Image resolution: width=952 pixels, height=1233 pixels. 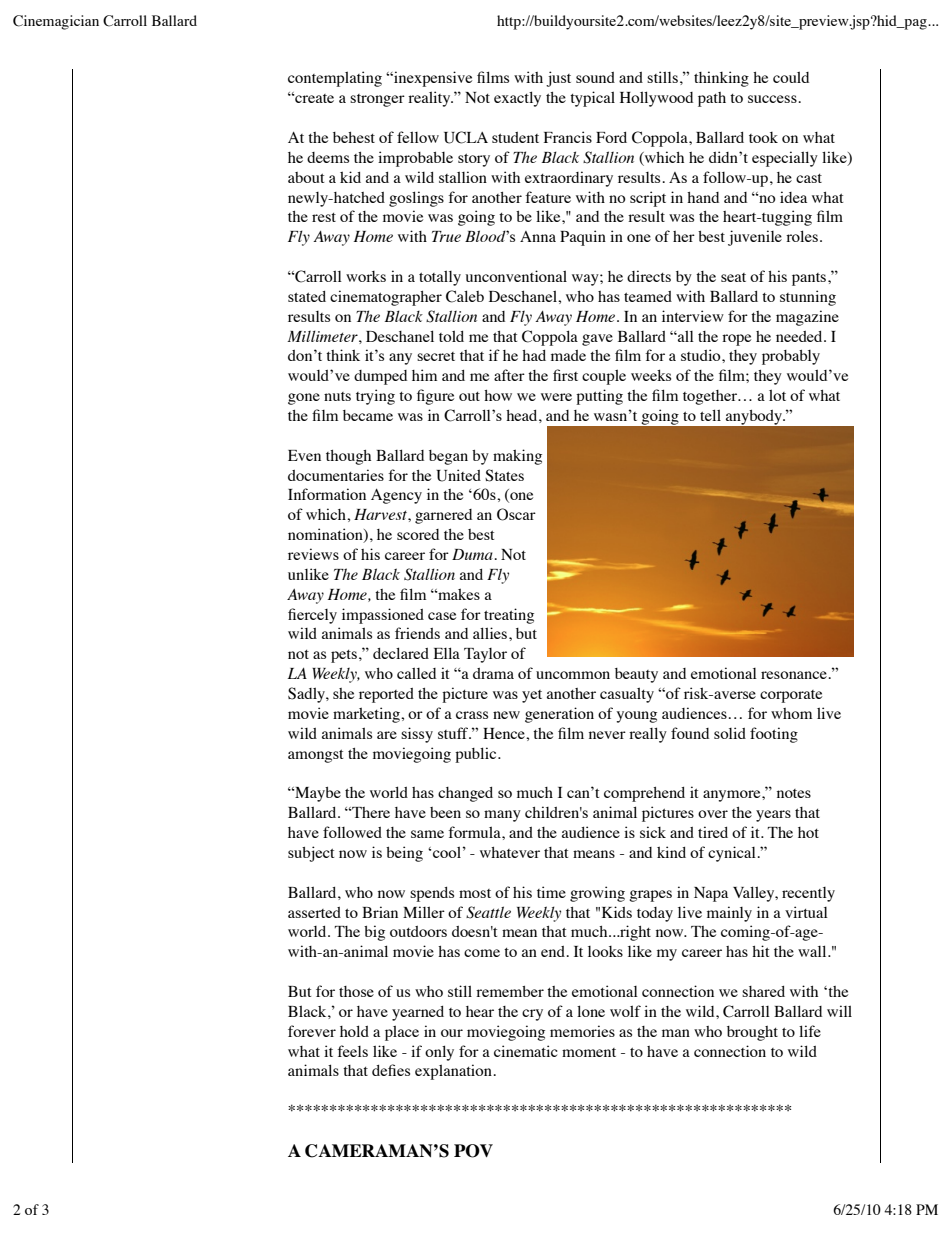 I want to click on success, so click(x=773, y=99).
